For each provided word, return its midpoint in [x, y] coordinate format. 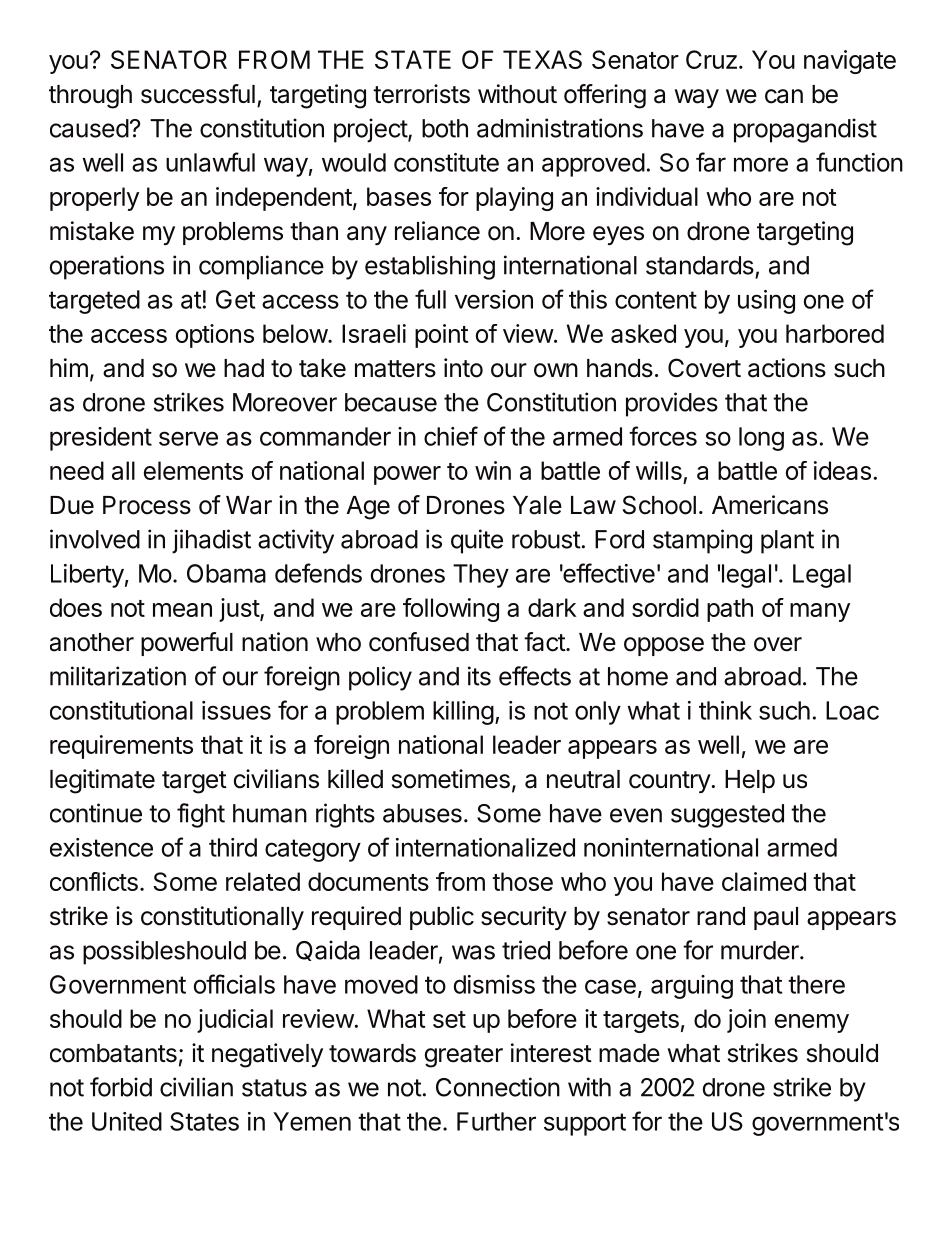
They [481, 576]
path [730, 610]
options [215, 336]
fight [201, 815]
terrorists [421, 94]
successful [198, 94]
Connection [498, 1087]
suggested [727, 816]
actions [787, 368]
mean [182, 610]
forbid [121, 1087]
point [442, 336]
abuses [422, 813]
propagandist [805, 130]
